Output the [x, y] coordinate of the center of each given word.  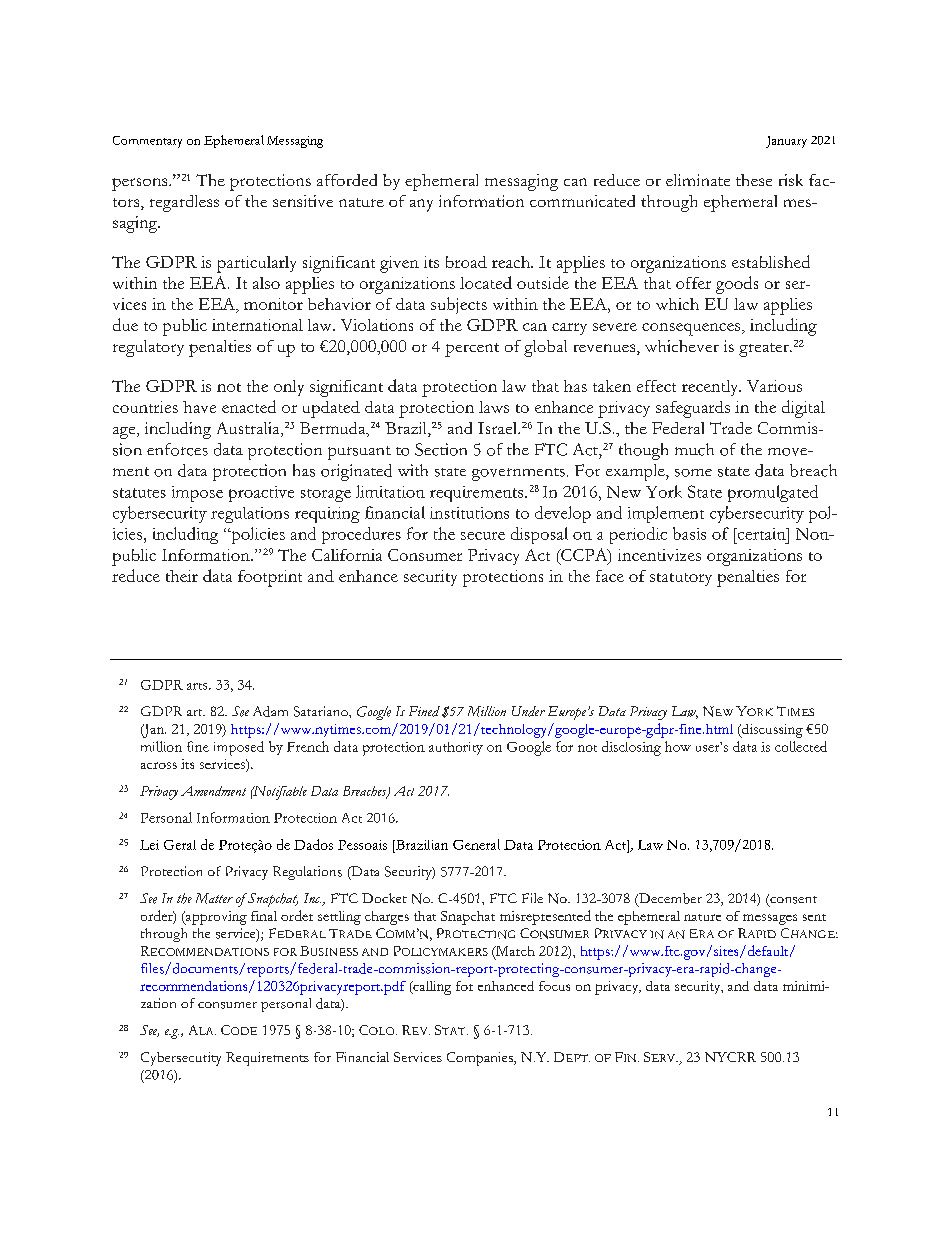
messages [770, 919]
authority [456, 748]
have [199, 407]
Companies [481, 1059]
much [694, 449]
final [264, 916]
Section [441, 449]
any [421, 205]
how [678, 746]
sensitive [303, 201]
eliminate [698, 180]
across [159, 765]
